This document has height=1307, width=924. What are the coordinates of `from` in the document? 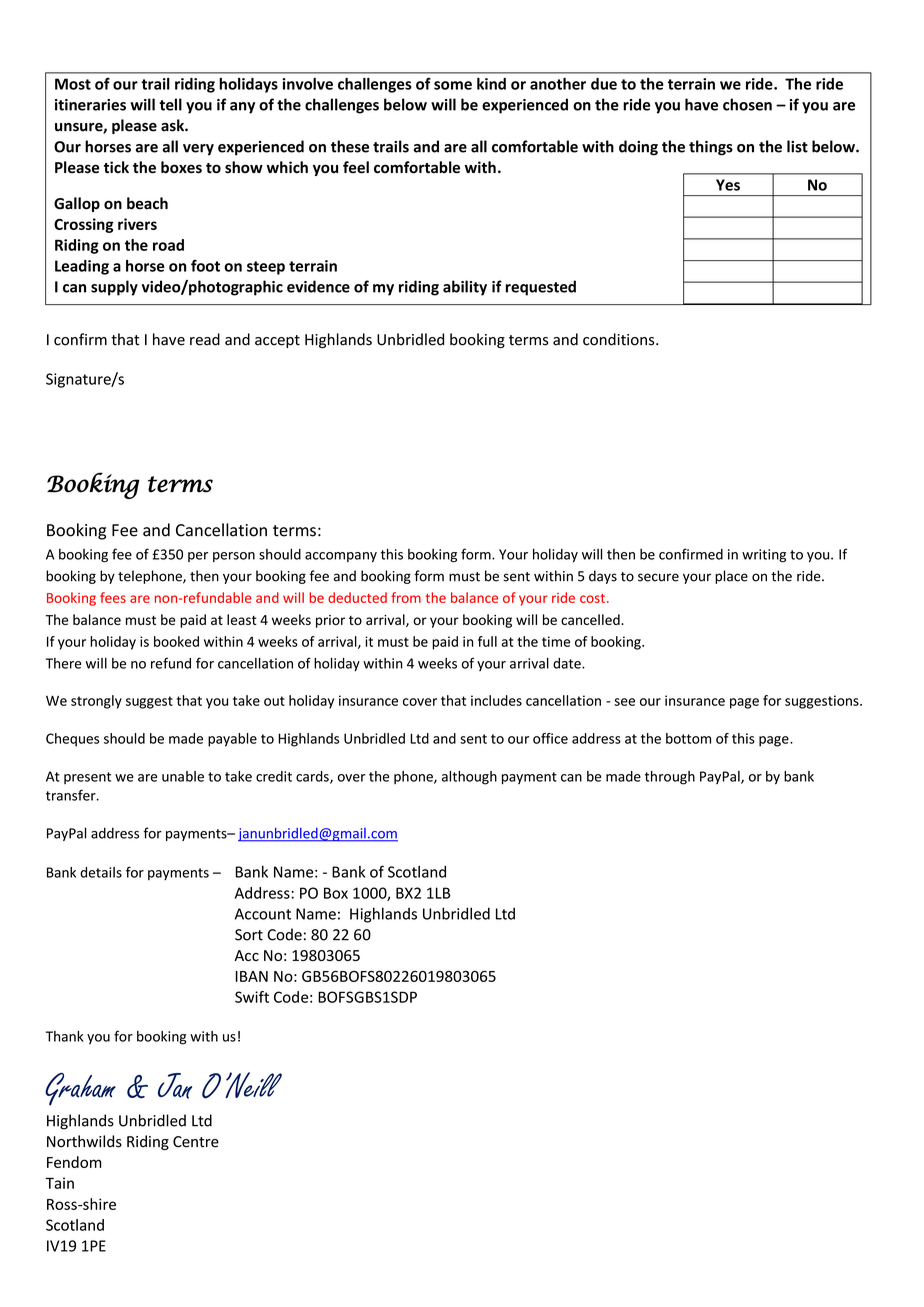 It's located at (406, 597).
